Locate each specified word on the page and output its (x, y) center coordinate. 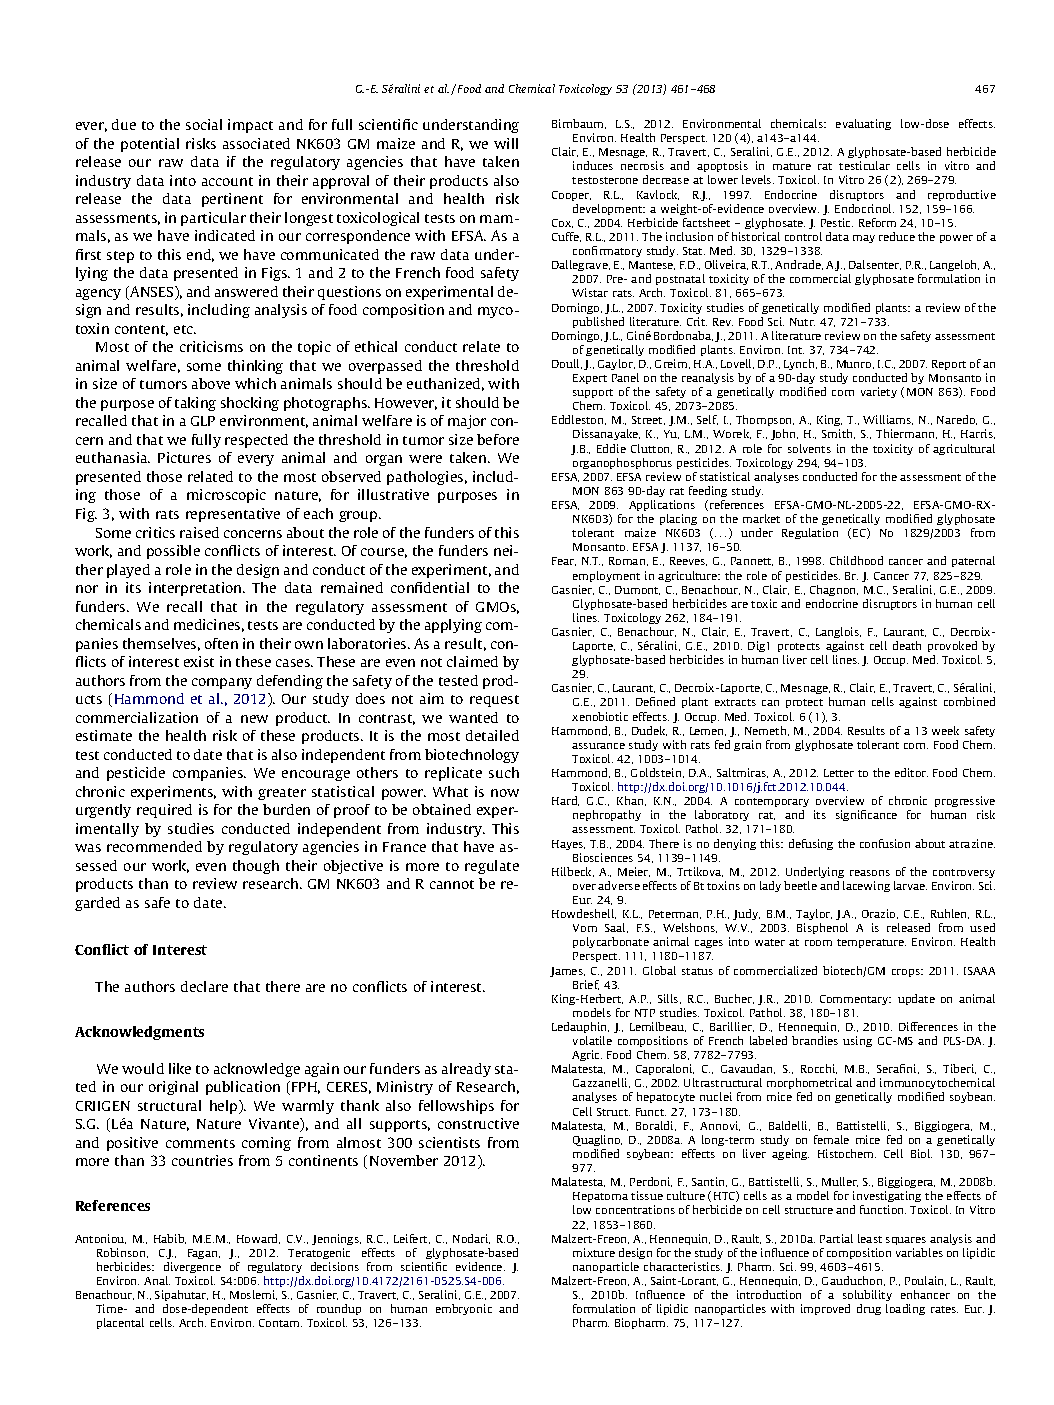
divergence (192, 1267)
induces (593, 165)
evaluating (863, 124)
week (945, 730)
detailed (492, 735)
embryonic (464, 1309)
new (254, 719)
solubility (867, 1295)
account (227, 181)
